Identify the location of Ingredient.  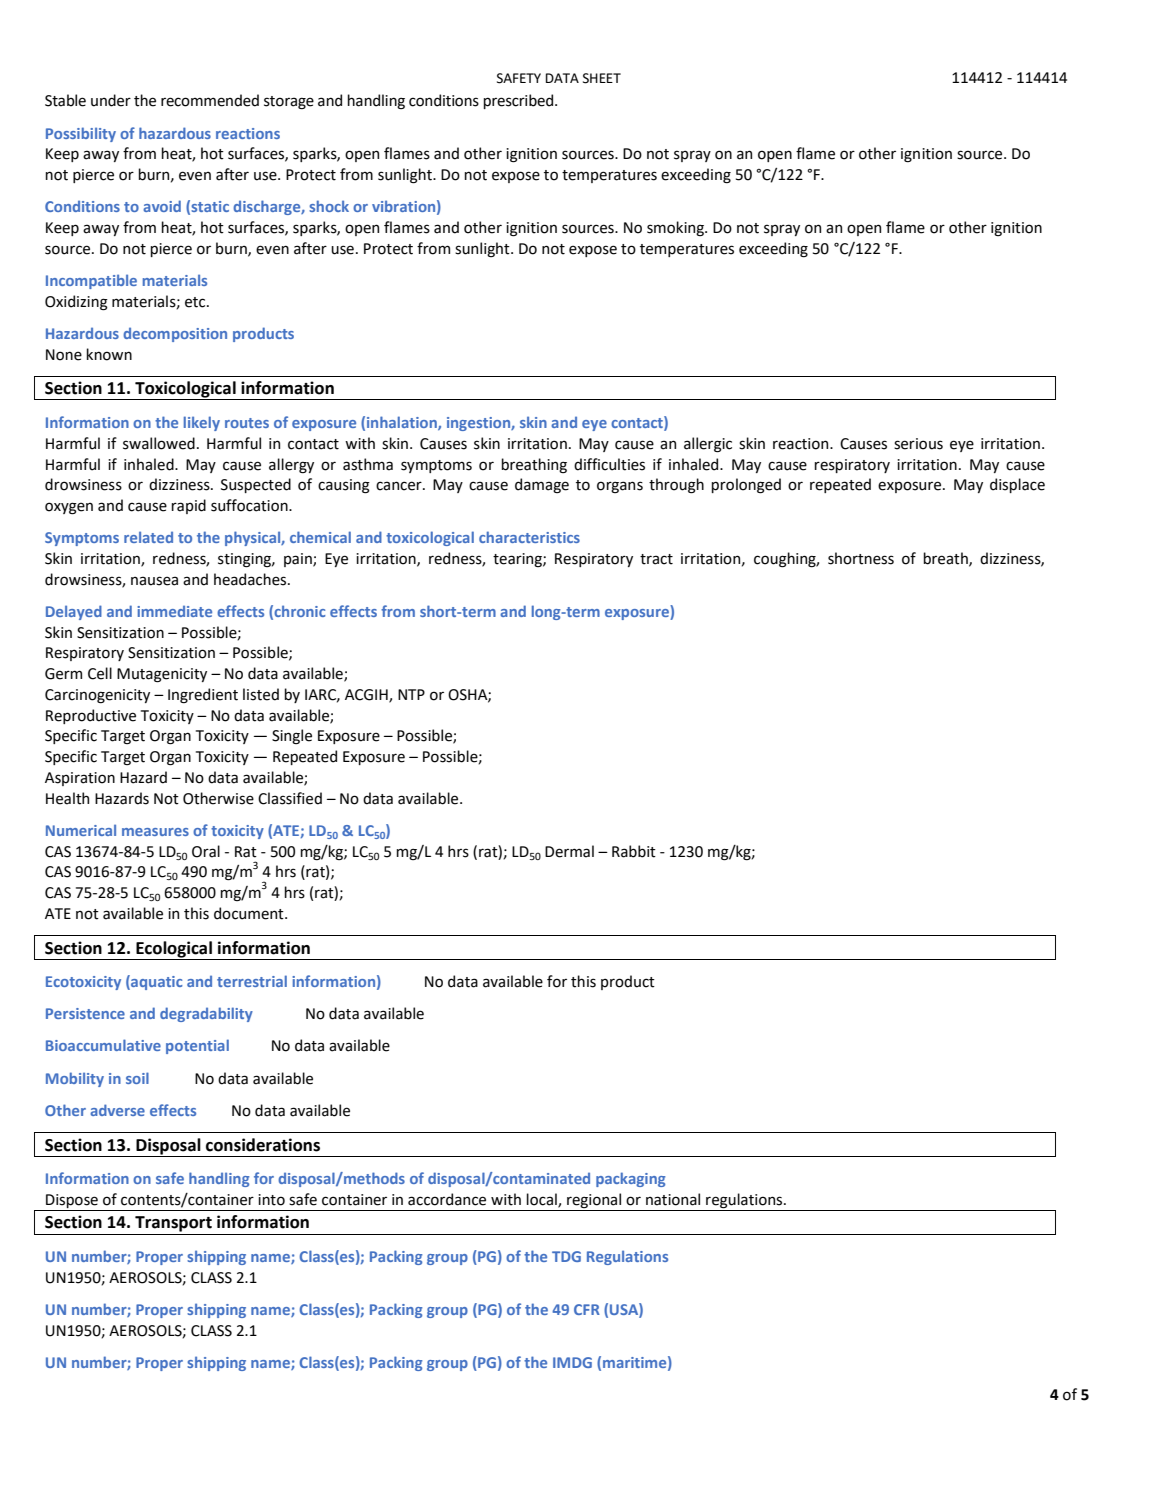
(203, 695).
